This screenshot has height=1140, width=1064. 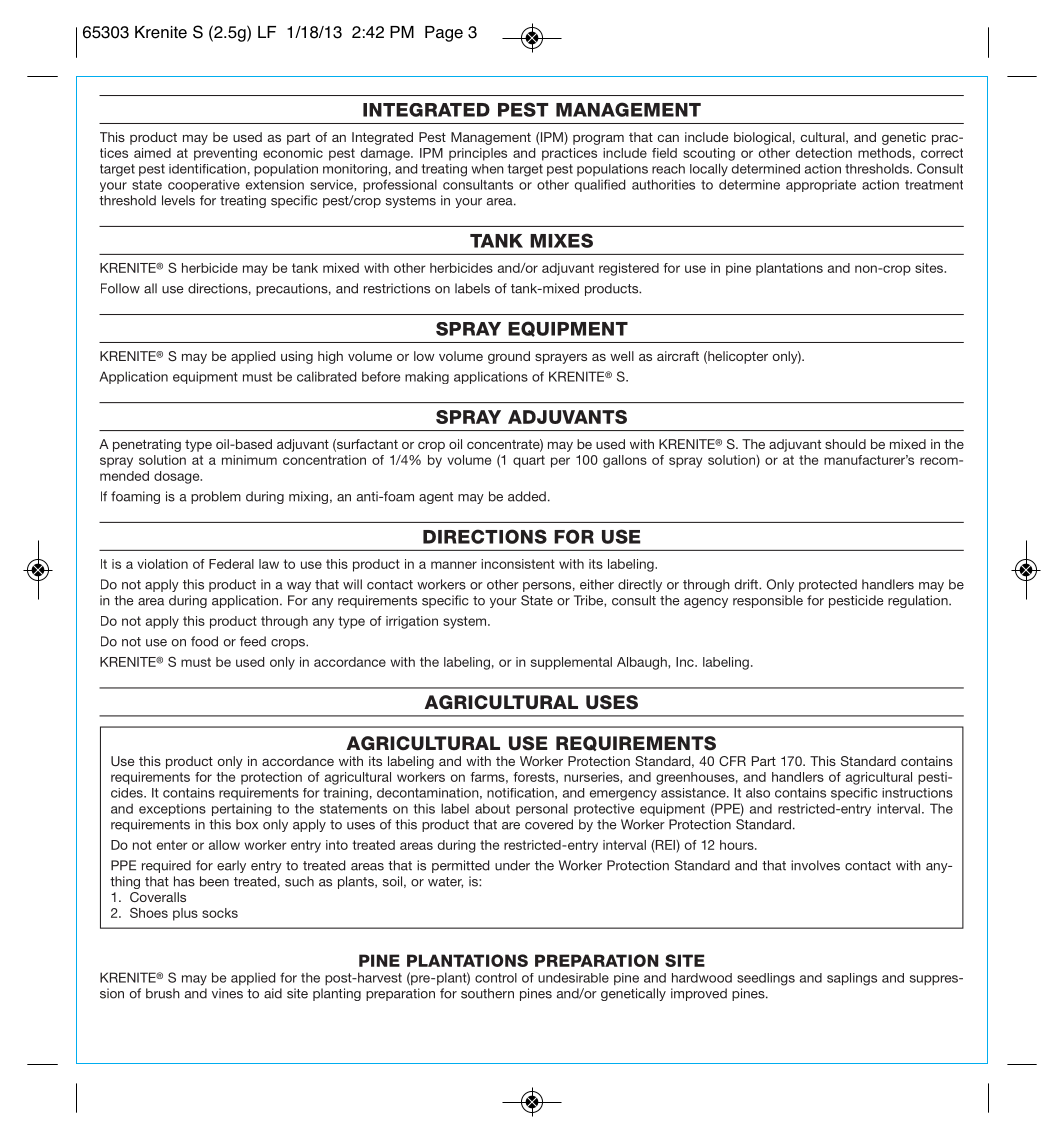 I want to click on should, so click(x=845, y=444).
